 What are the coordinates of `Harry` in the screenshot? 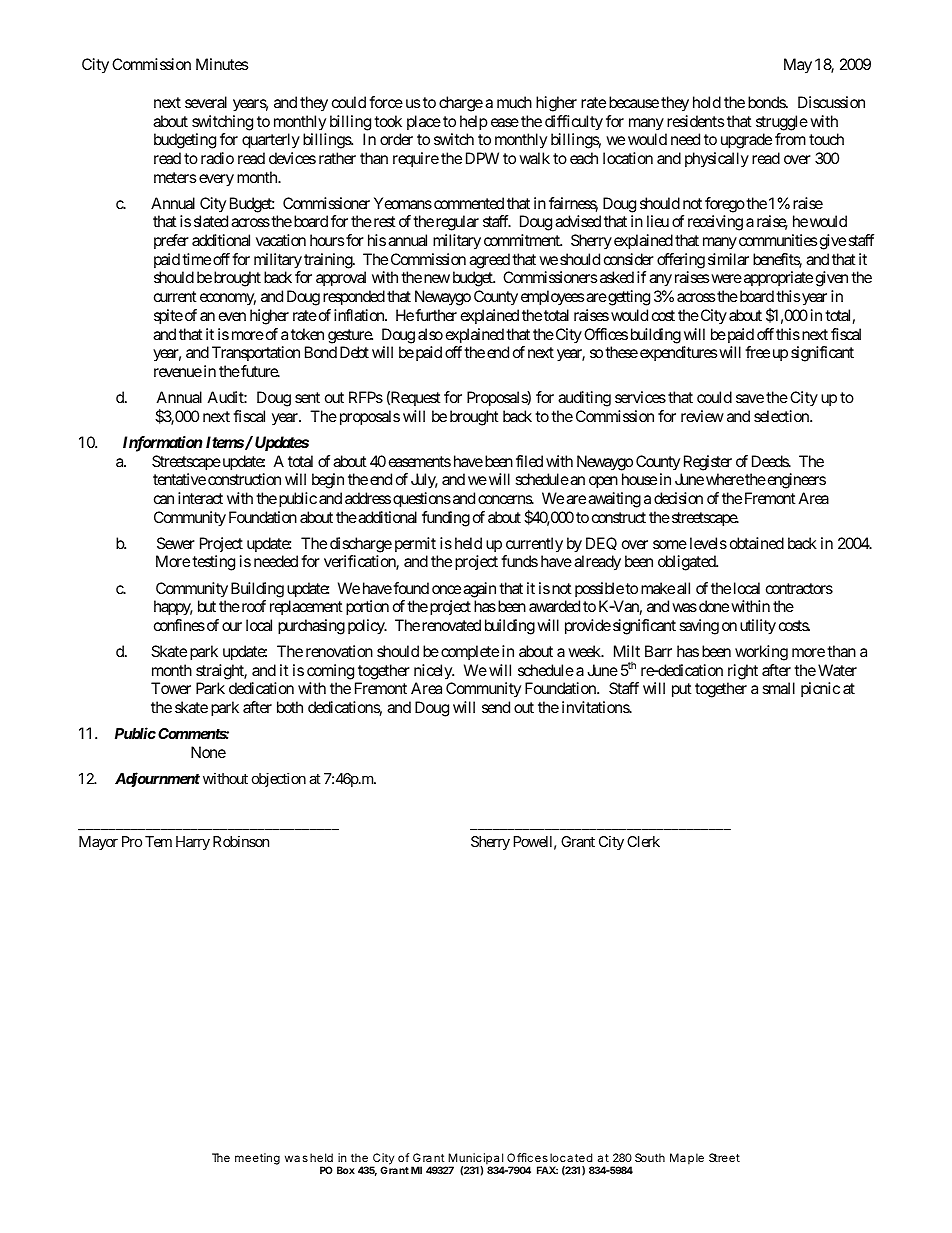 It's located at (193, 843).
